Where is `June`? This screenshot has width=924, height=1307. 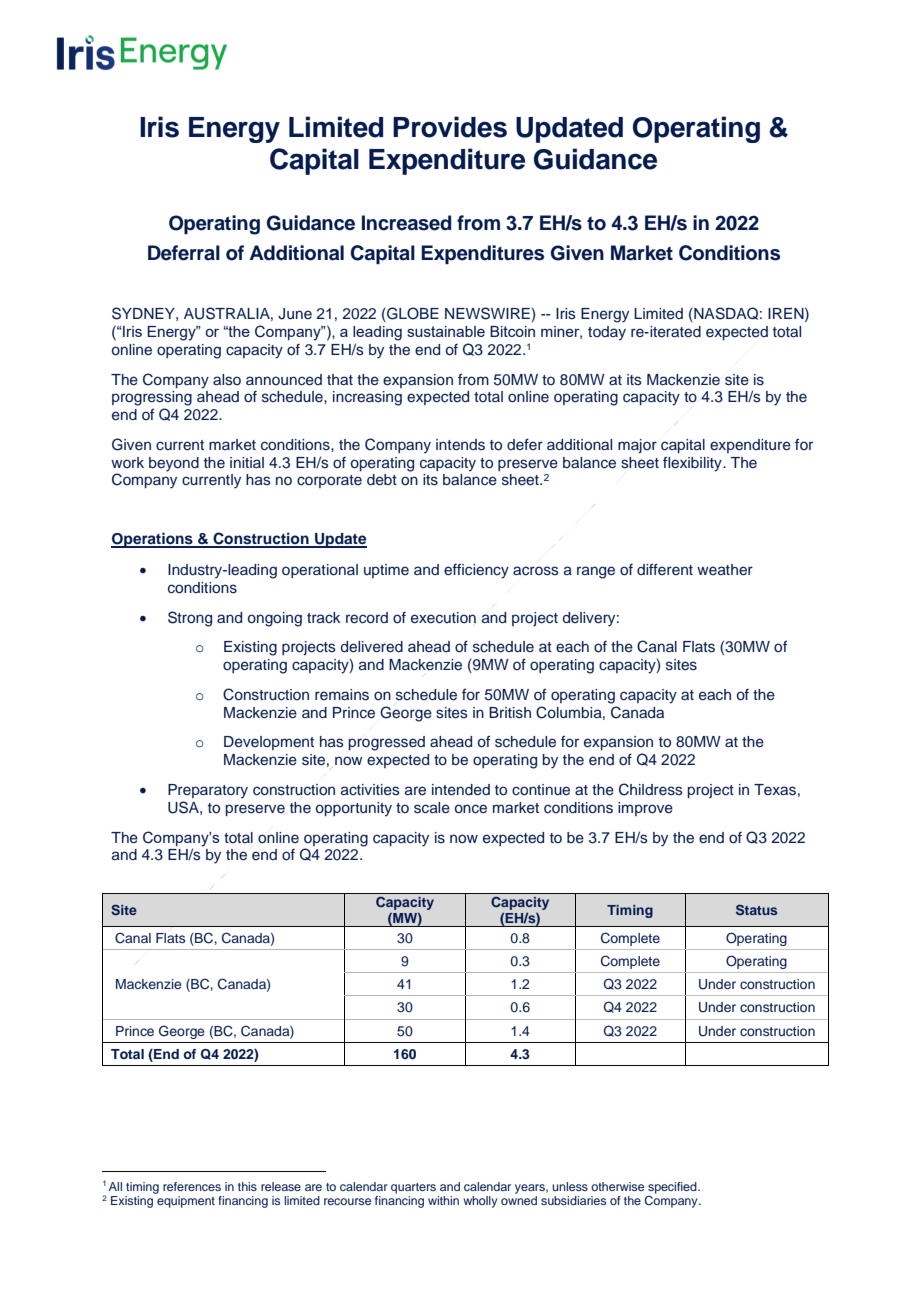
June is located at coordinates (295, 314).
